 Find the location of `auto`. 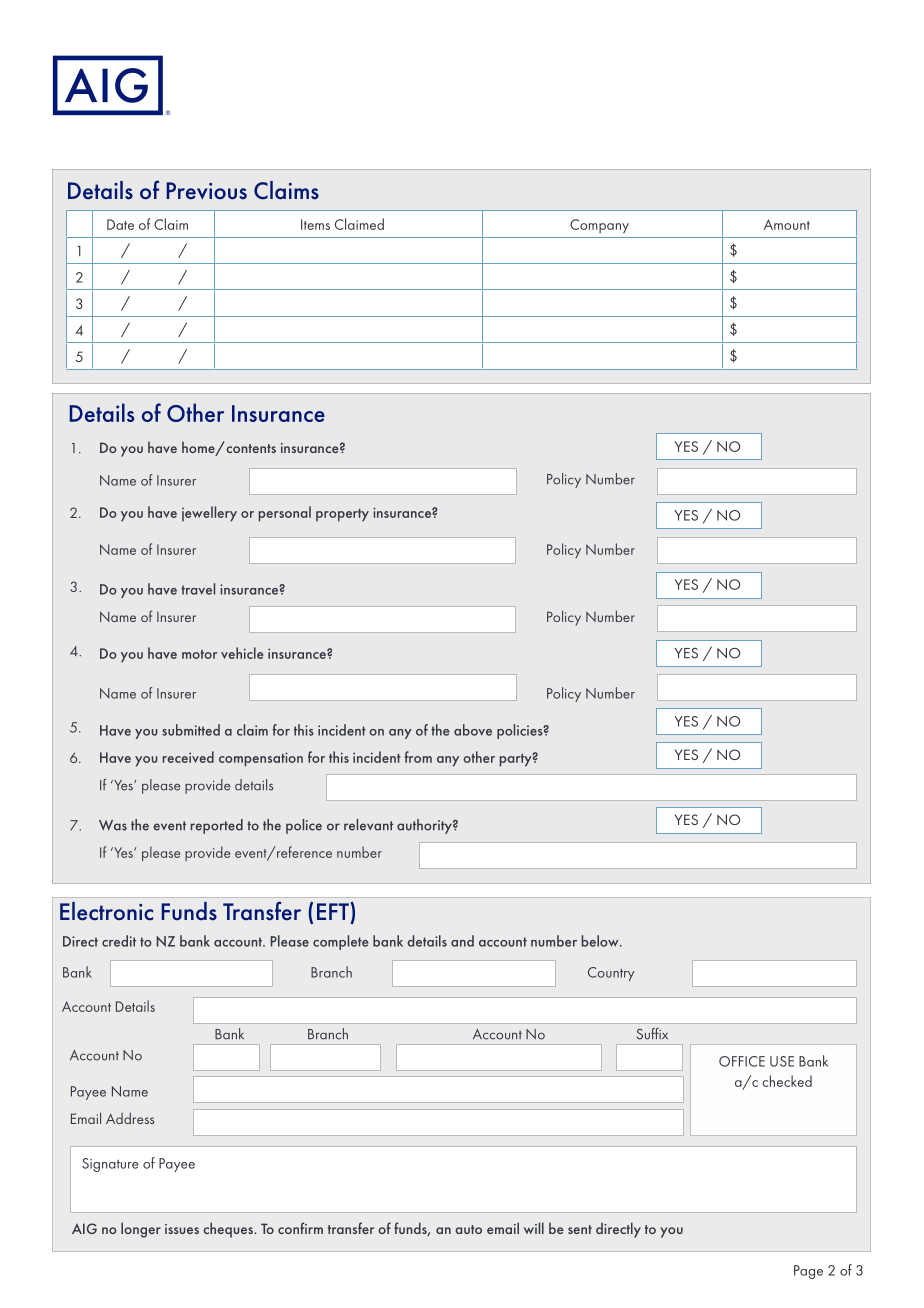

auto is located at coordinates (468, 1229).
